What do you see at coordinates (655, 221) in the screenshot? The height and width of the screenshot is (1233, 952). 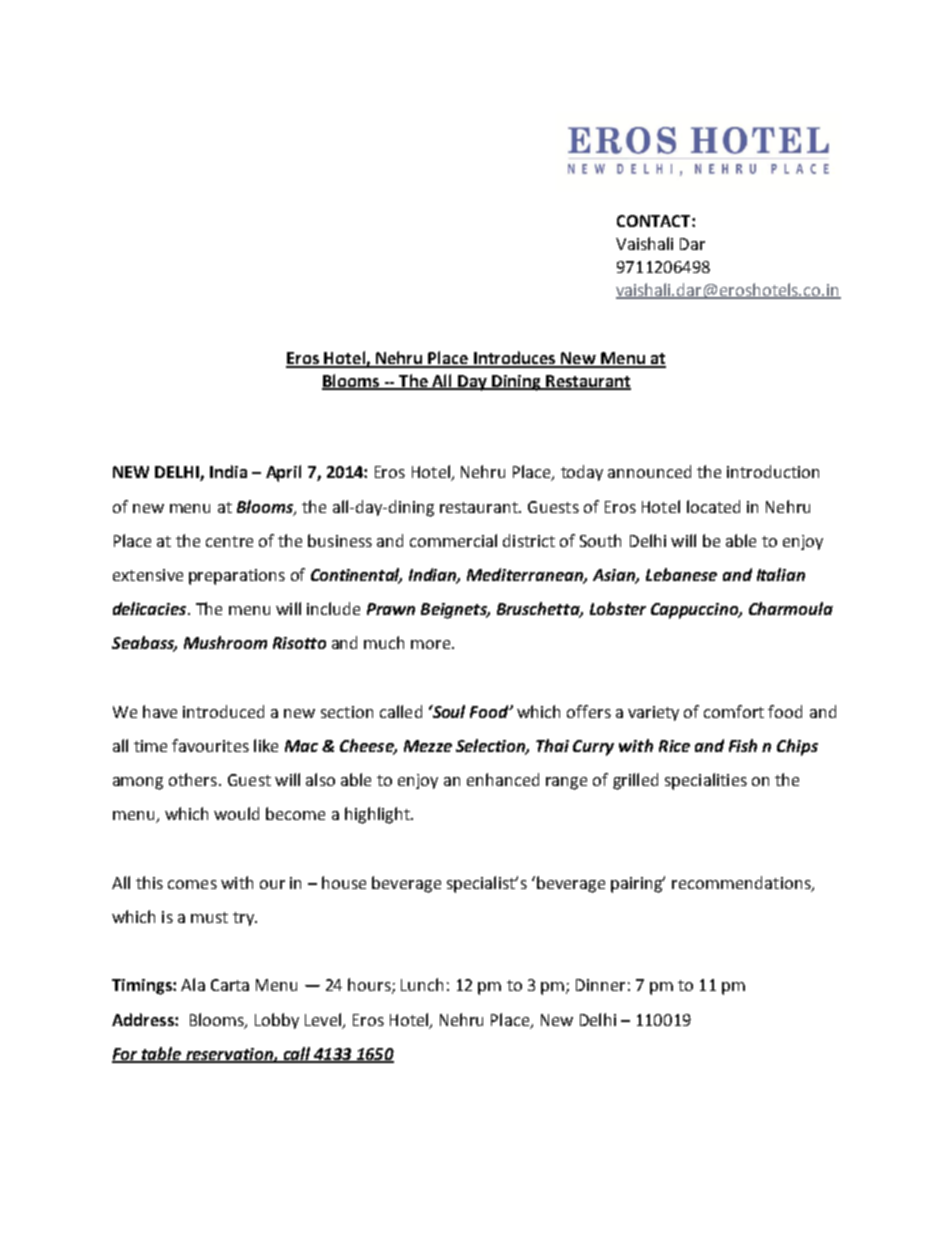 I see `CONTACT` at bounding box center [655, 221].
